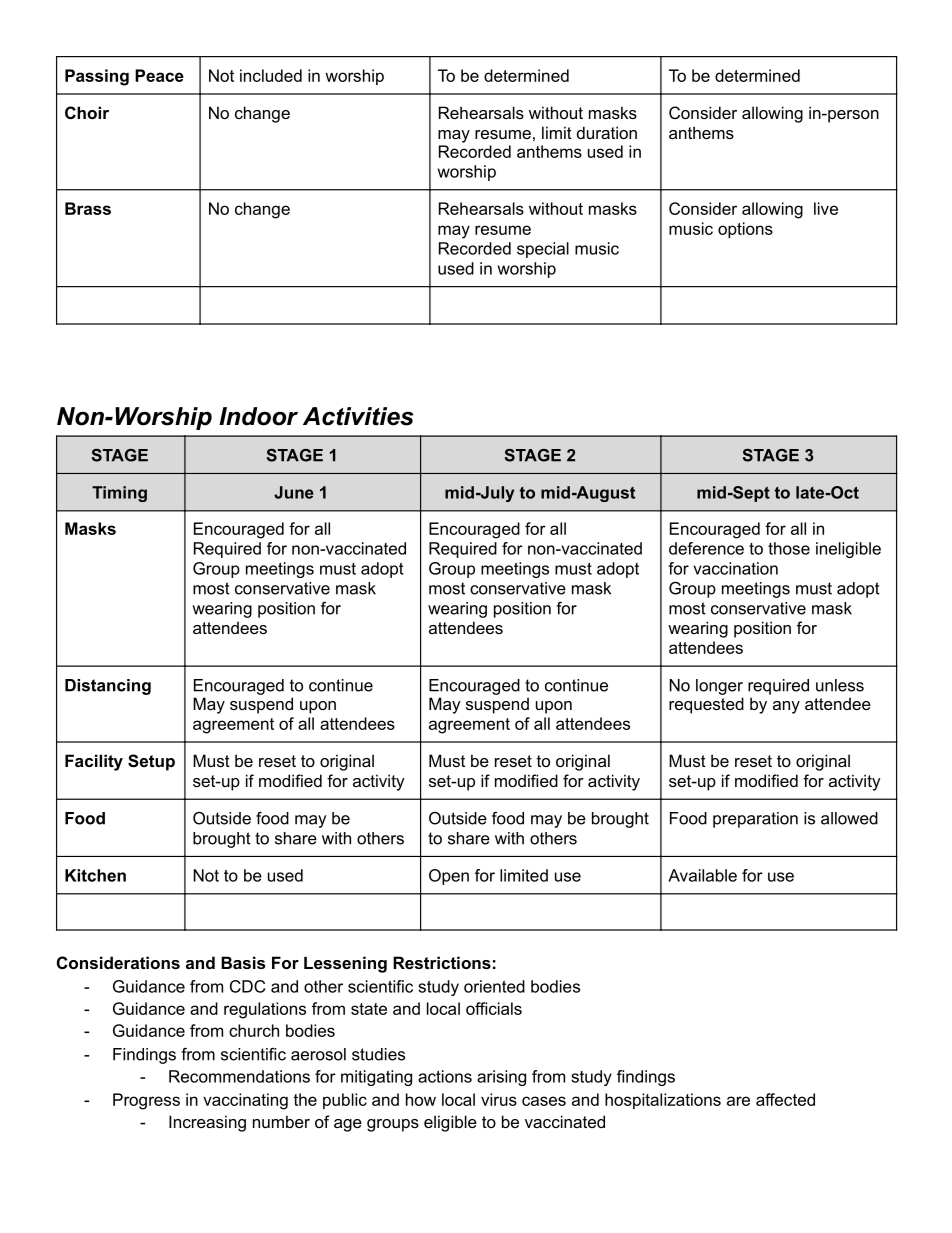  Describe the element at coordinates (151, 762) in the screenshot. I see `Setup` at that location.
